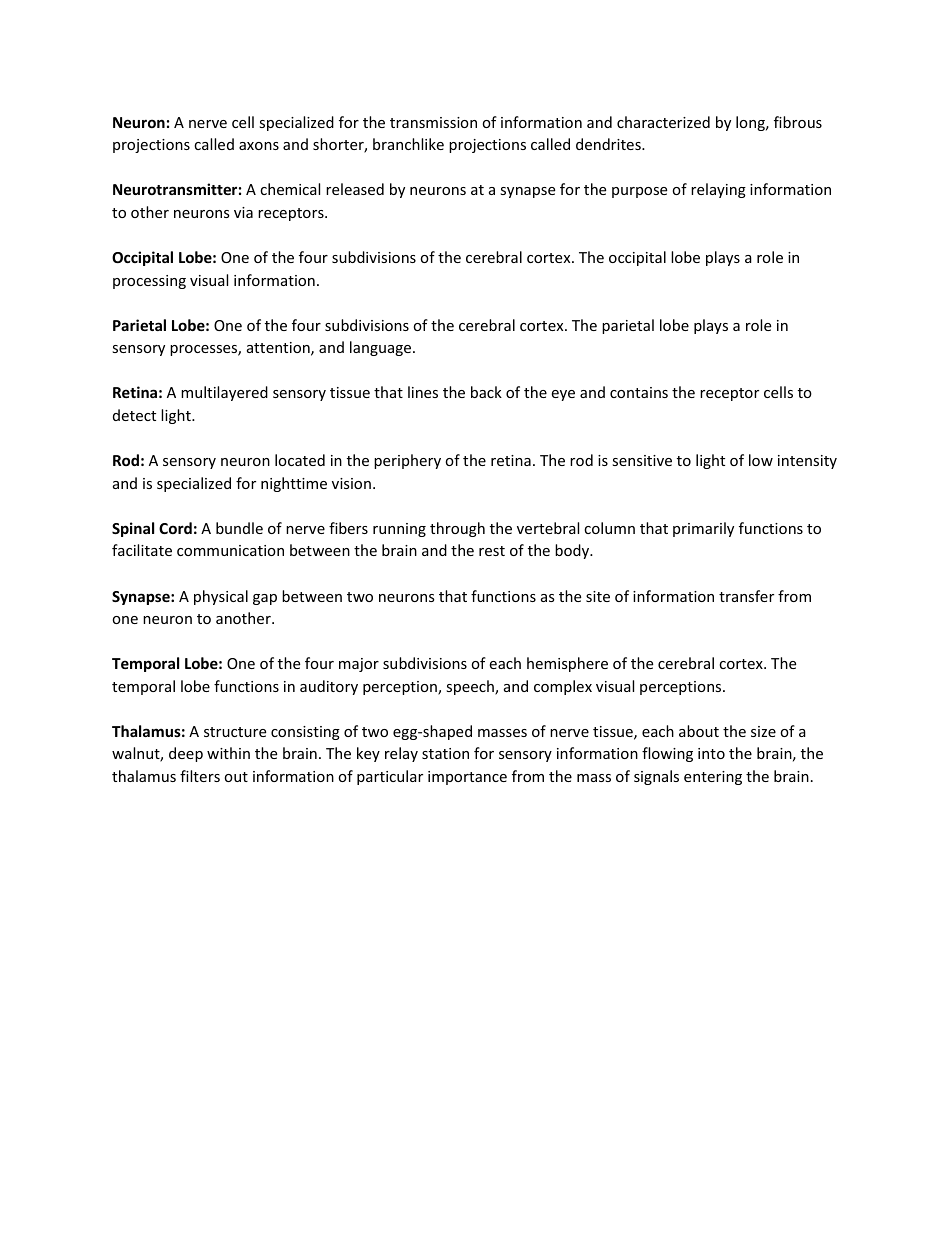 The width and height of the screenshot is (952, 1233). Describe the element at coordinates (382, 348) in the screenshot. I see `language` at that location.
